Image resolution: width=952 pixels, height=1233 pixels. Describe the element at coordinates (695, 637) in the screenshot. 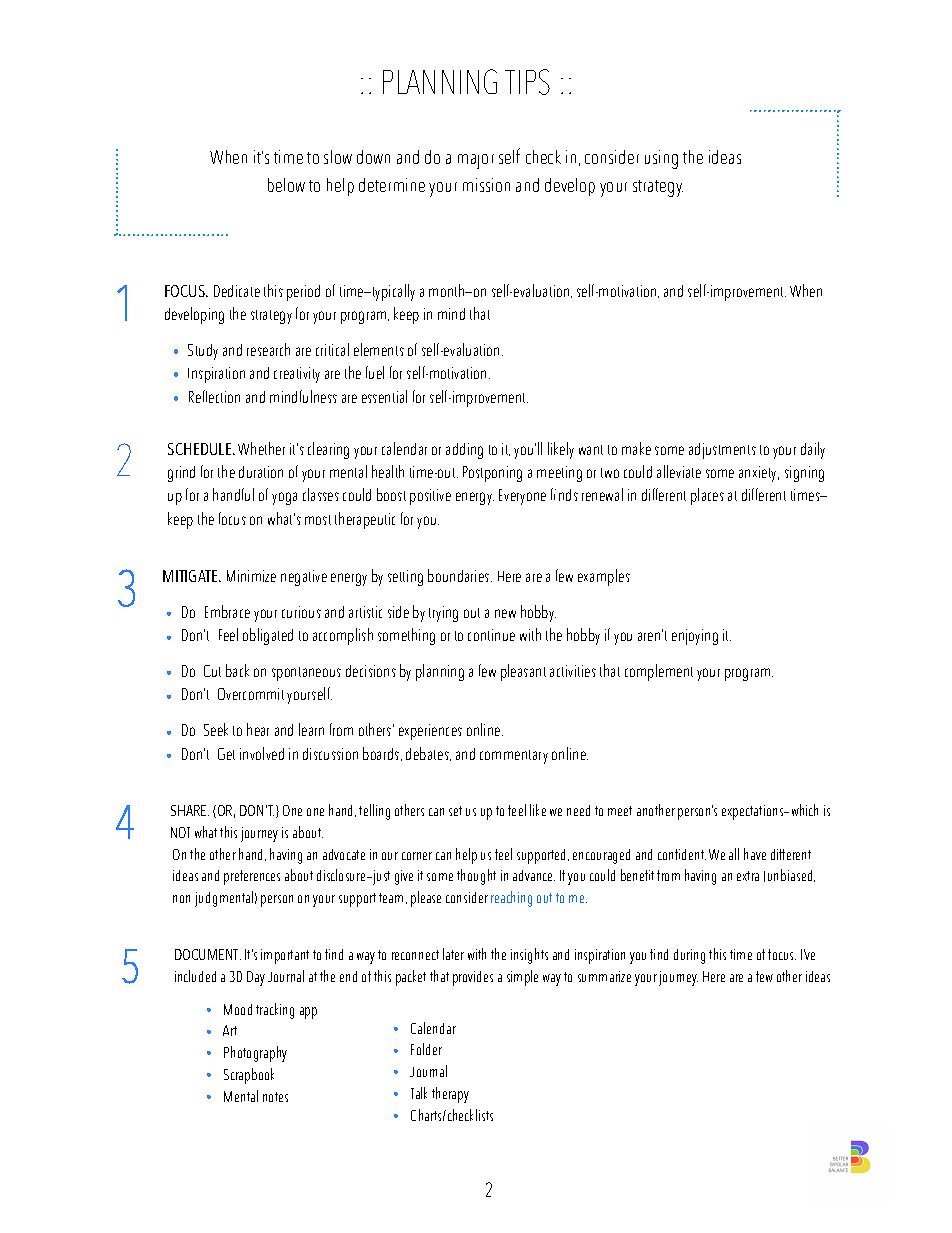

I see `enjoying` at that location.
